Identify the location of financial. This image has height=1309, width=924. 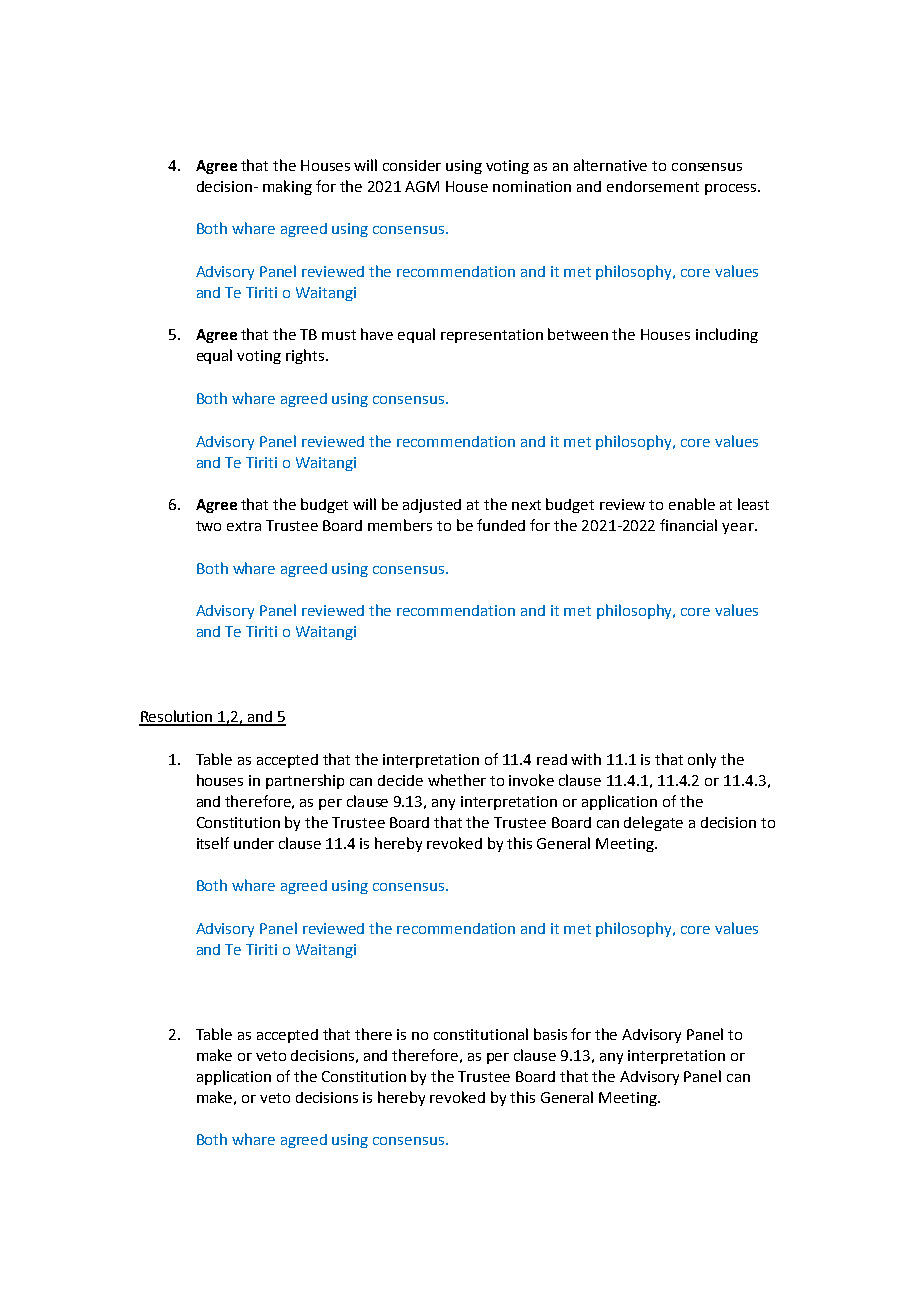
(688, 525).
